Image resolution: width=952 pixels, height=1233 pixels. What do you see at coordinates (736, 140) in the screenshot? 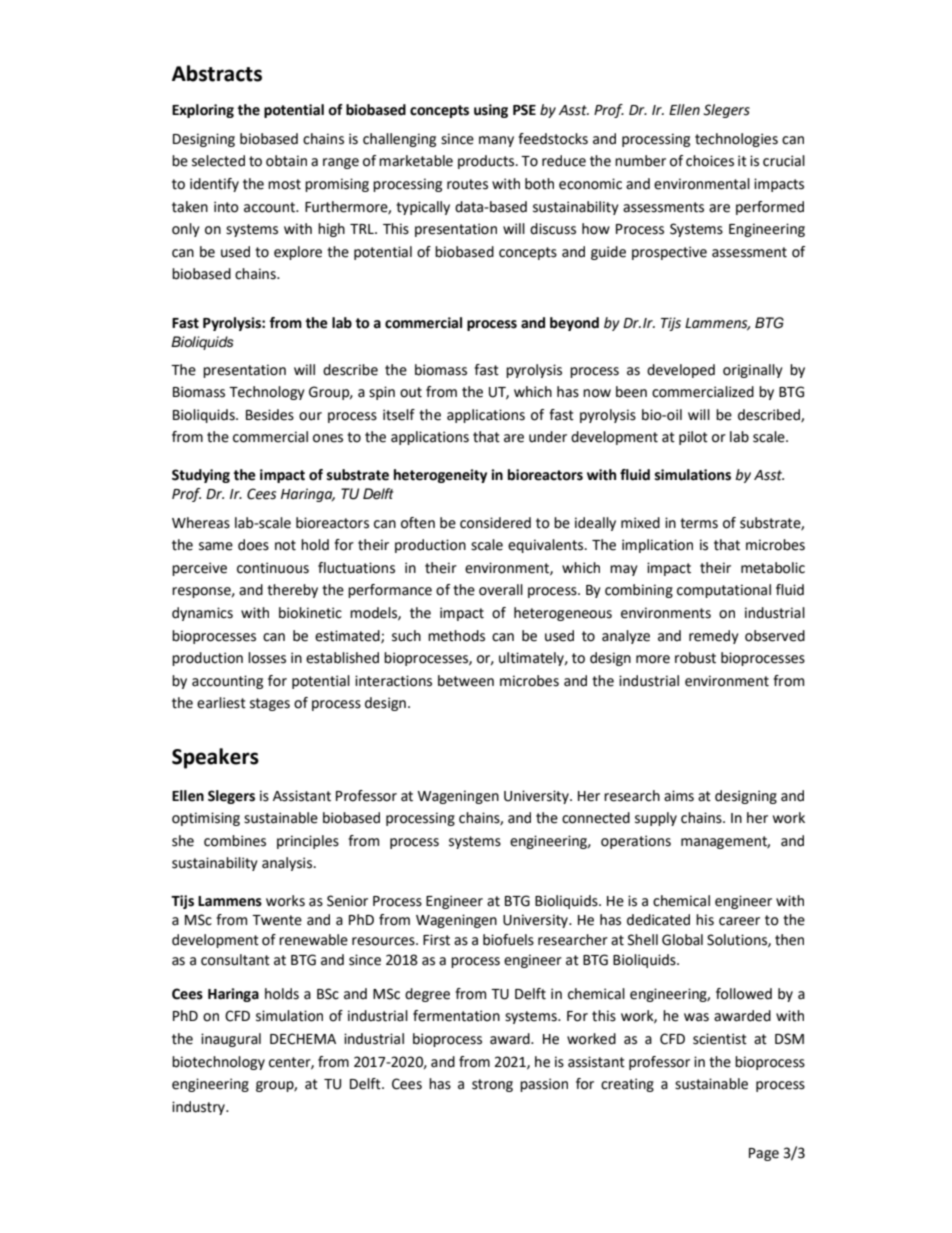
I see `technologies` at bounding box center [736, 140].
